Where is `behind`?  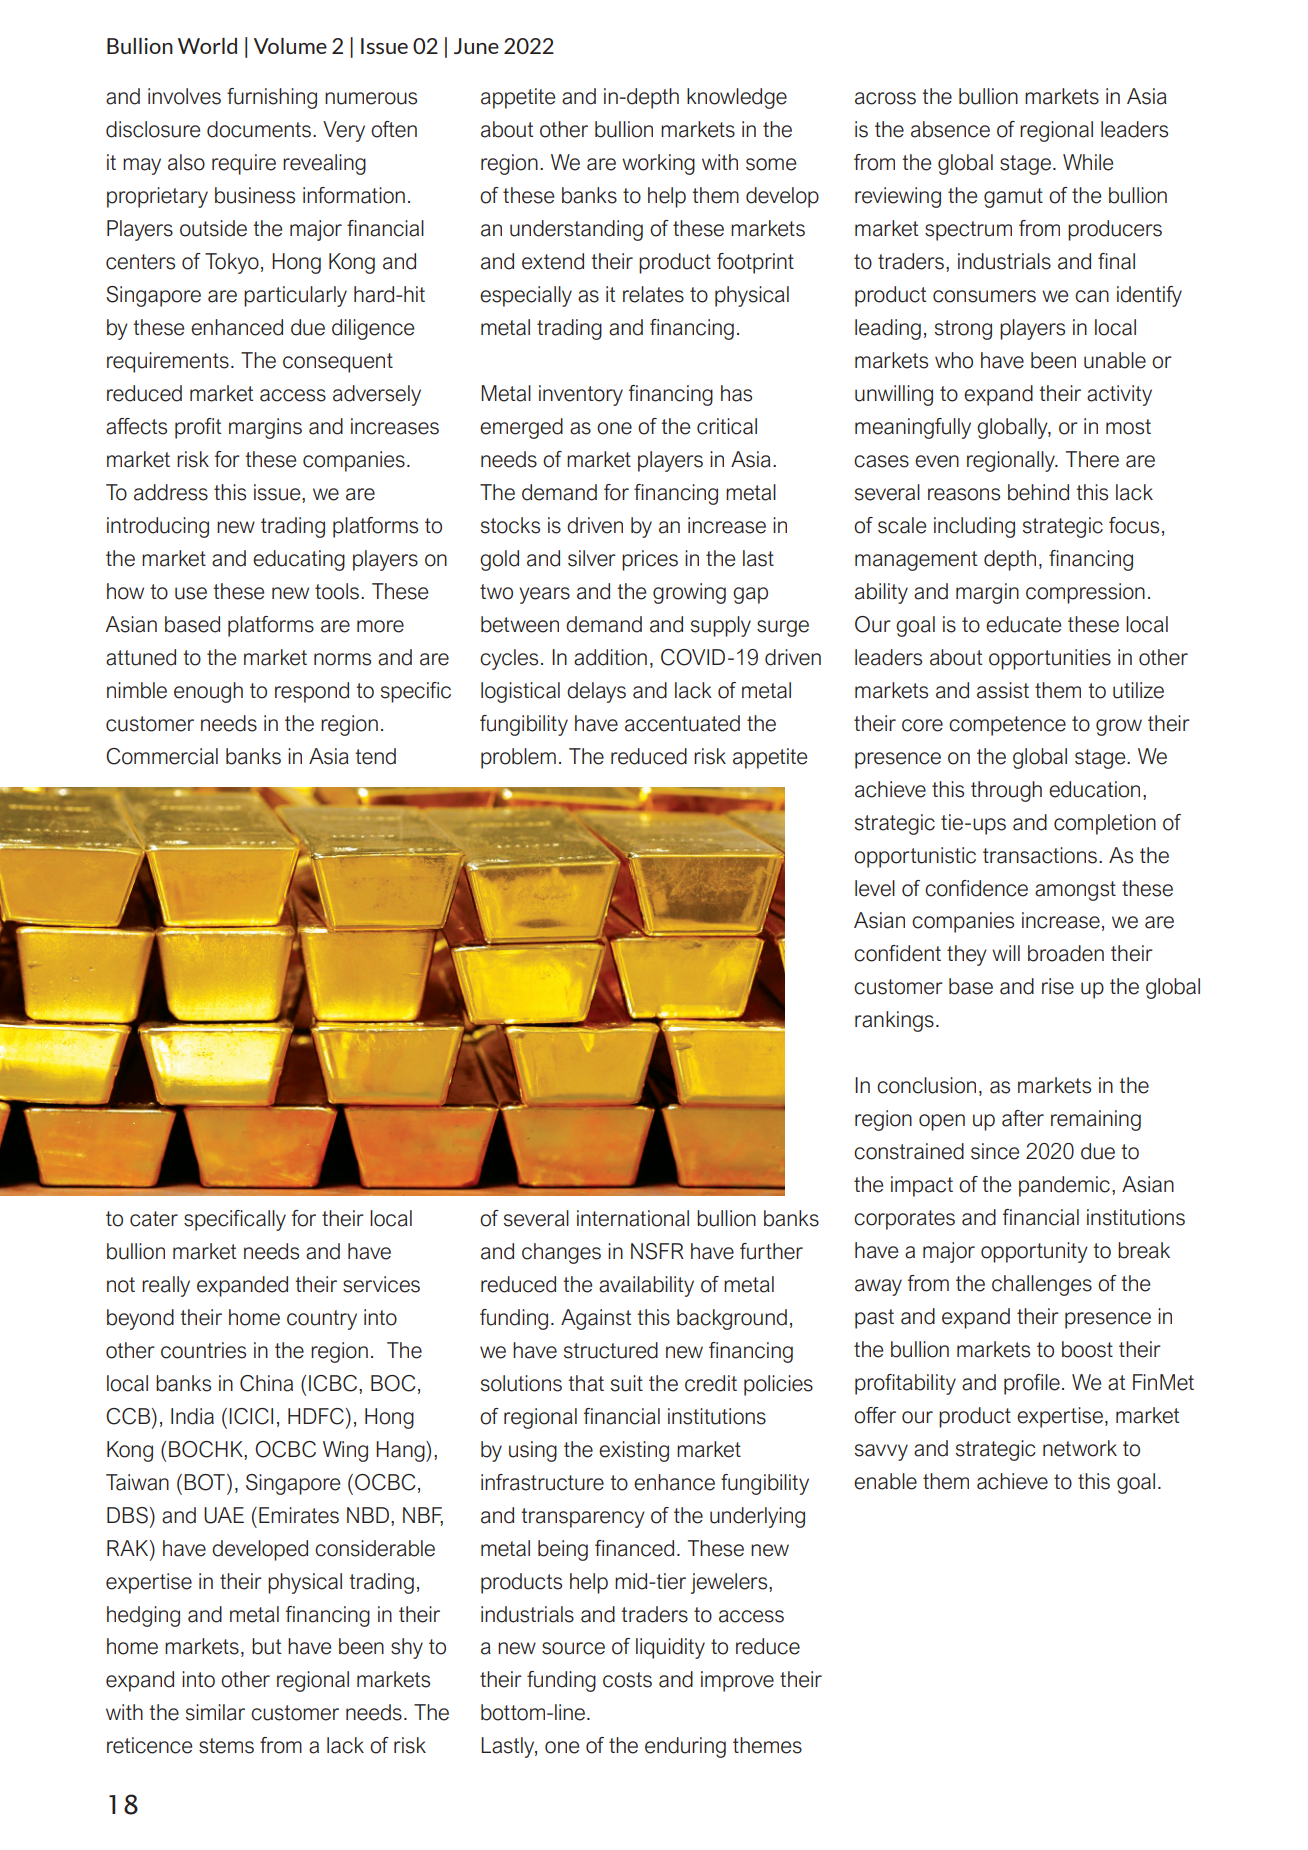
behind is located at coordinates (1038, 492).
